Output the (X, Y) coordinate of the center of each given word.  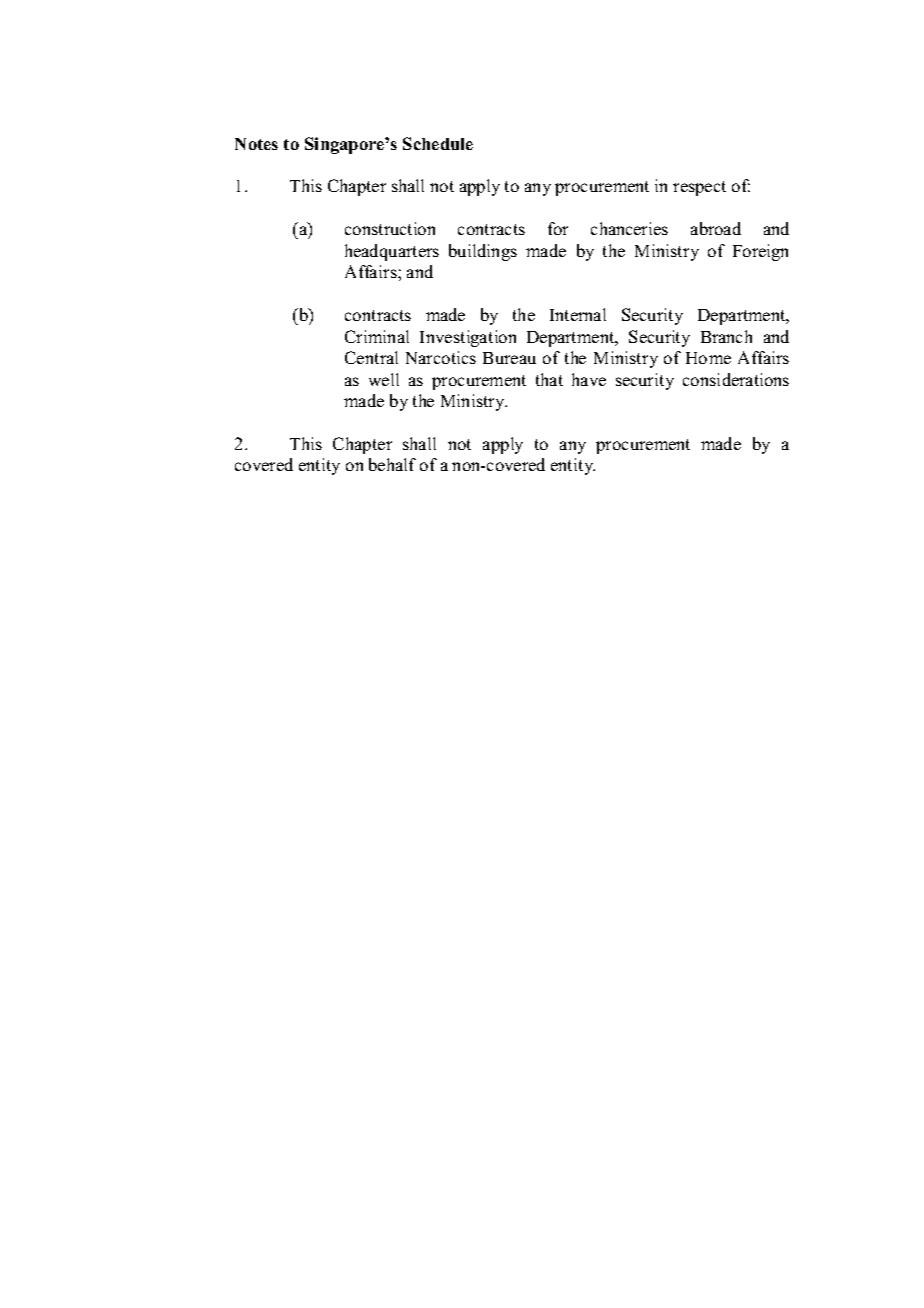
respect (699, 188)
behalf (392, 464)
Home (708, 358)
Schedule (438, 143)
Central (371, 357)
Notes (256, 144)
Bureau (509, 358)
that (549, 379)
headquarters (392, 252)
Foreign (760, 252)
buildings (483, 252)
